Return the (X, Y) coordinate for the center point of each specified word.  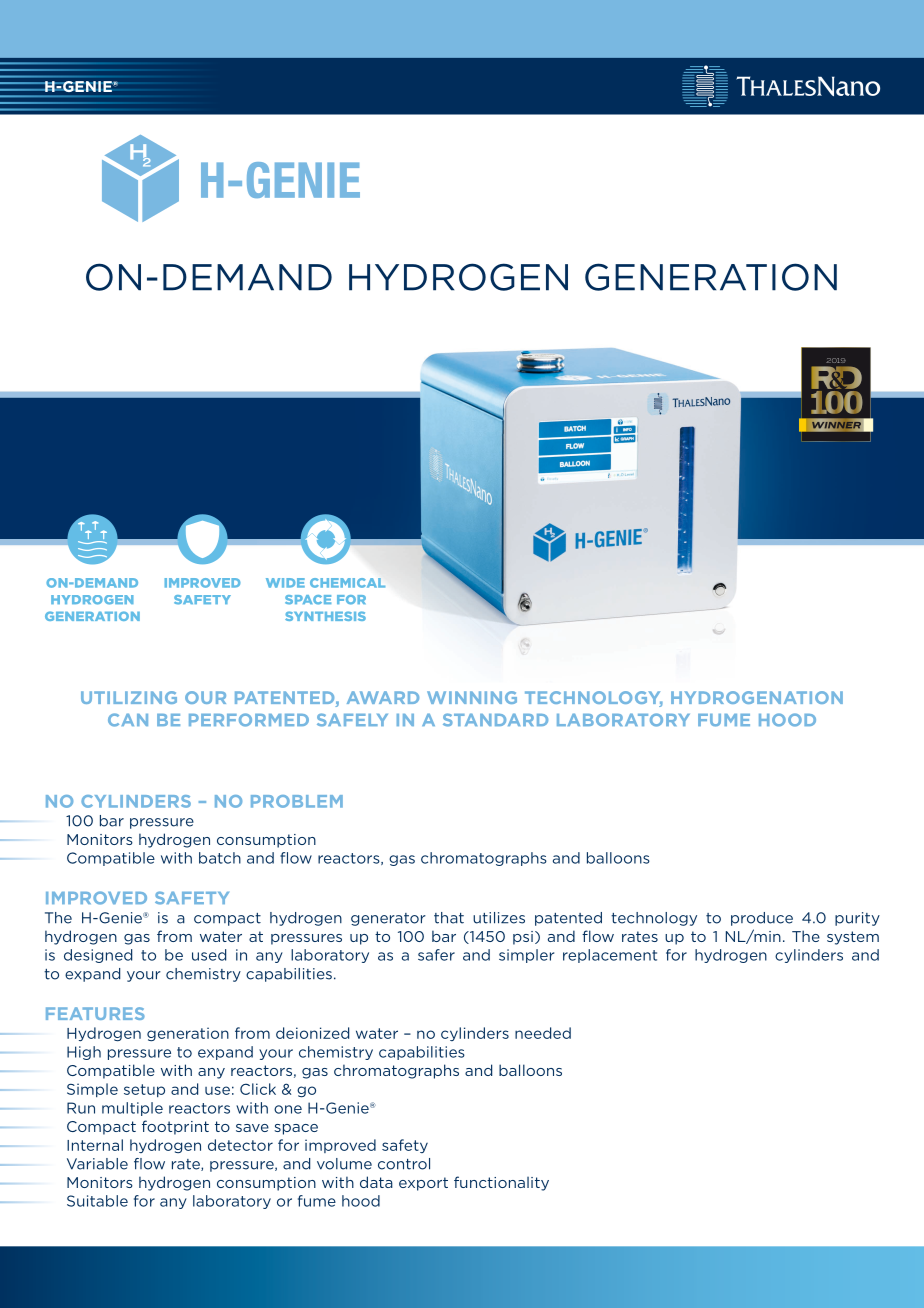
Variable (97, 1164)
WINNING (472, 697)
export (423, 1184)
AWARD (383, 697)
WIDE (285, 583)
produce (762, 919)
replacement (610, 956)
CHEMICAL (347, 583)
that (449, 918)
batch (220, 858)
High (84, 1053)
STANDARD (495, 720)
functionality (501, 1183)
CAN (128, 720)
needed (543, 1033)
